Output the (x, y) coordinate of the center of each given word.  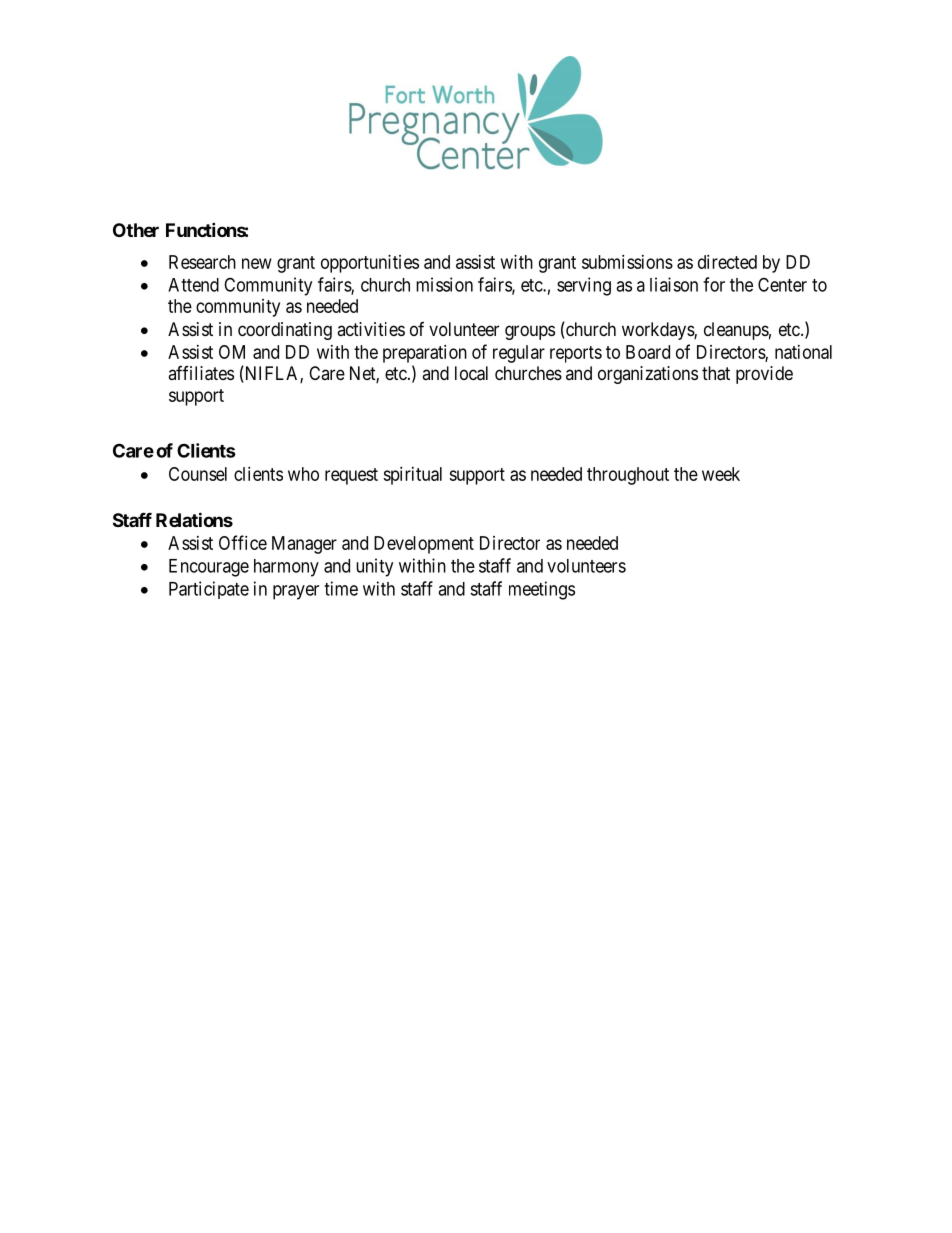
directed (727, 262)
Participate (209, 590)
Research (202, 262)
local (471, 373)
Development (424, 545)
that (716, 373)
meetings (542, 590)
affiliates (201, 373)
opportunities (370, 264)
